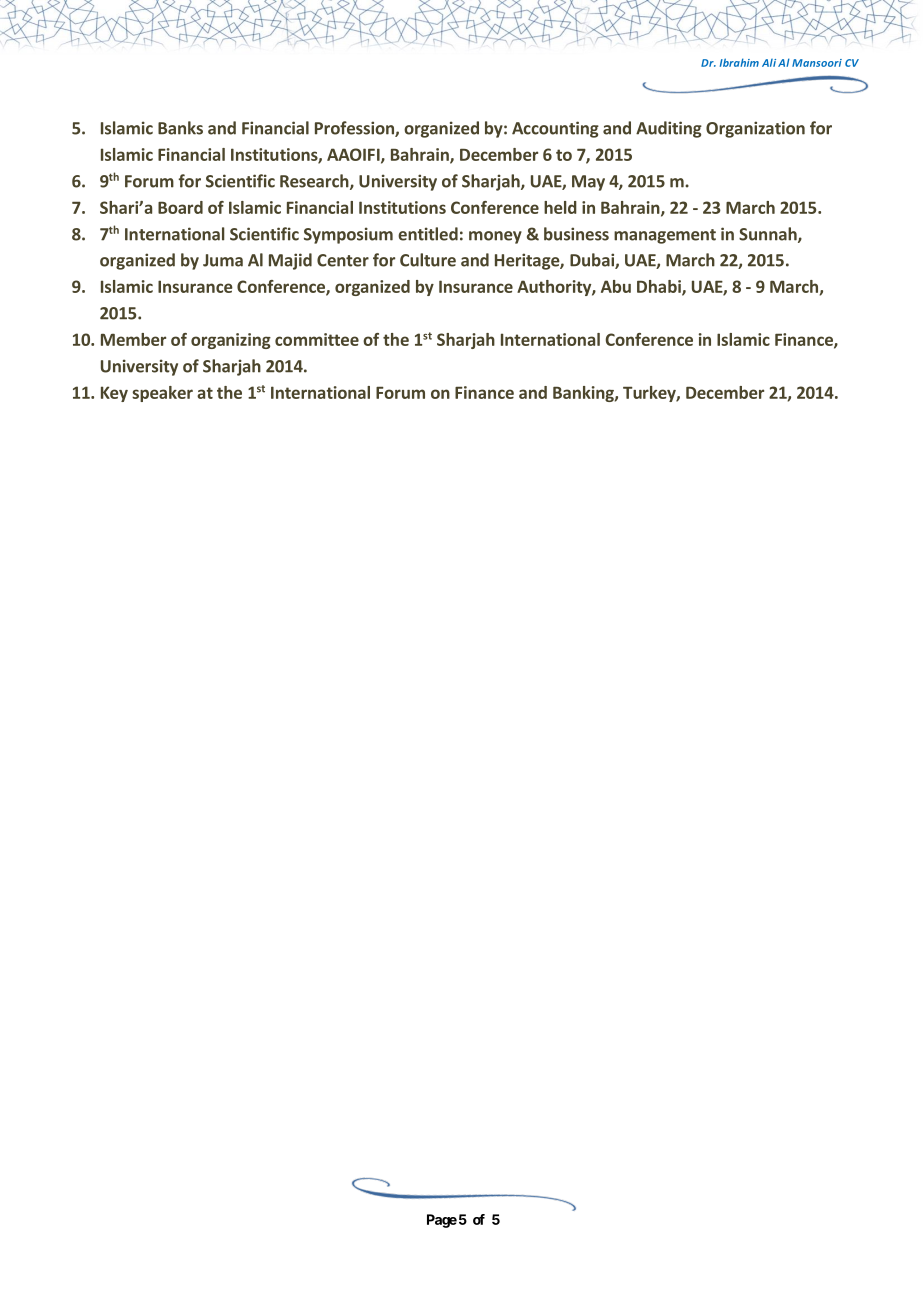  What do you see at coordinates (180, 128) in the document?
I see `Banks` at bounding box center [180, 128].
